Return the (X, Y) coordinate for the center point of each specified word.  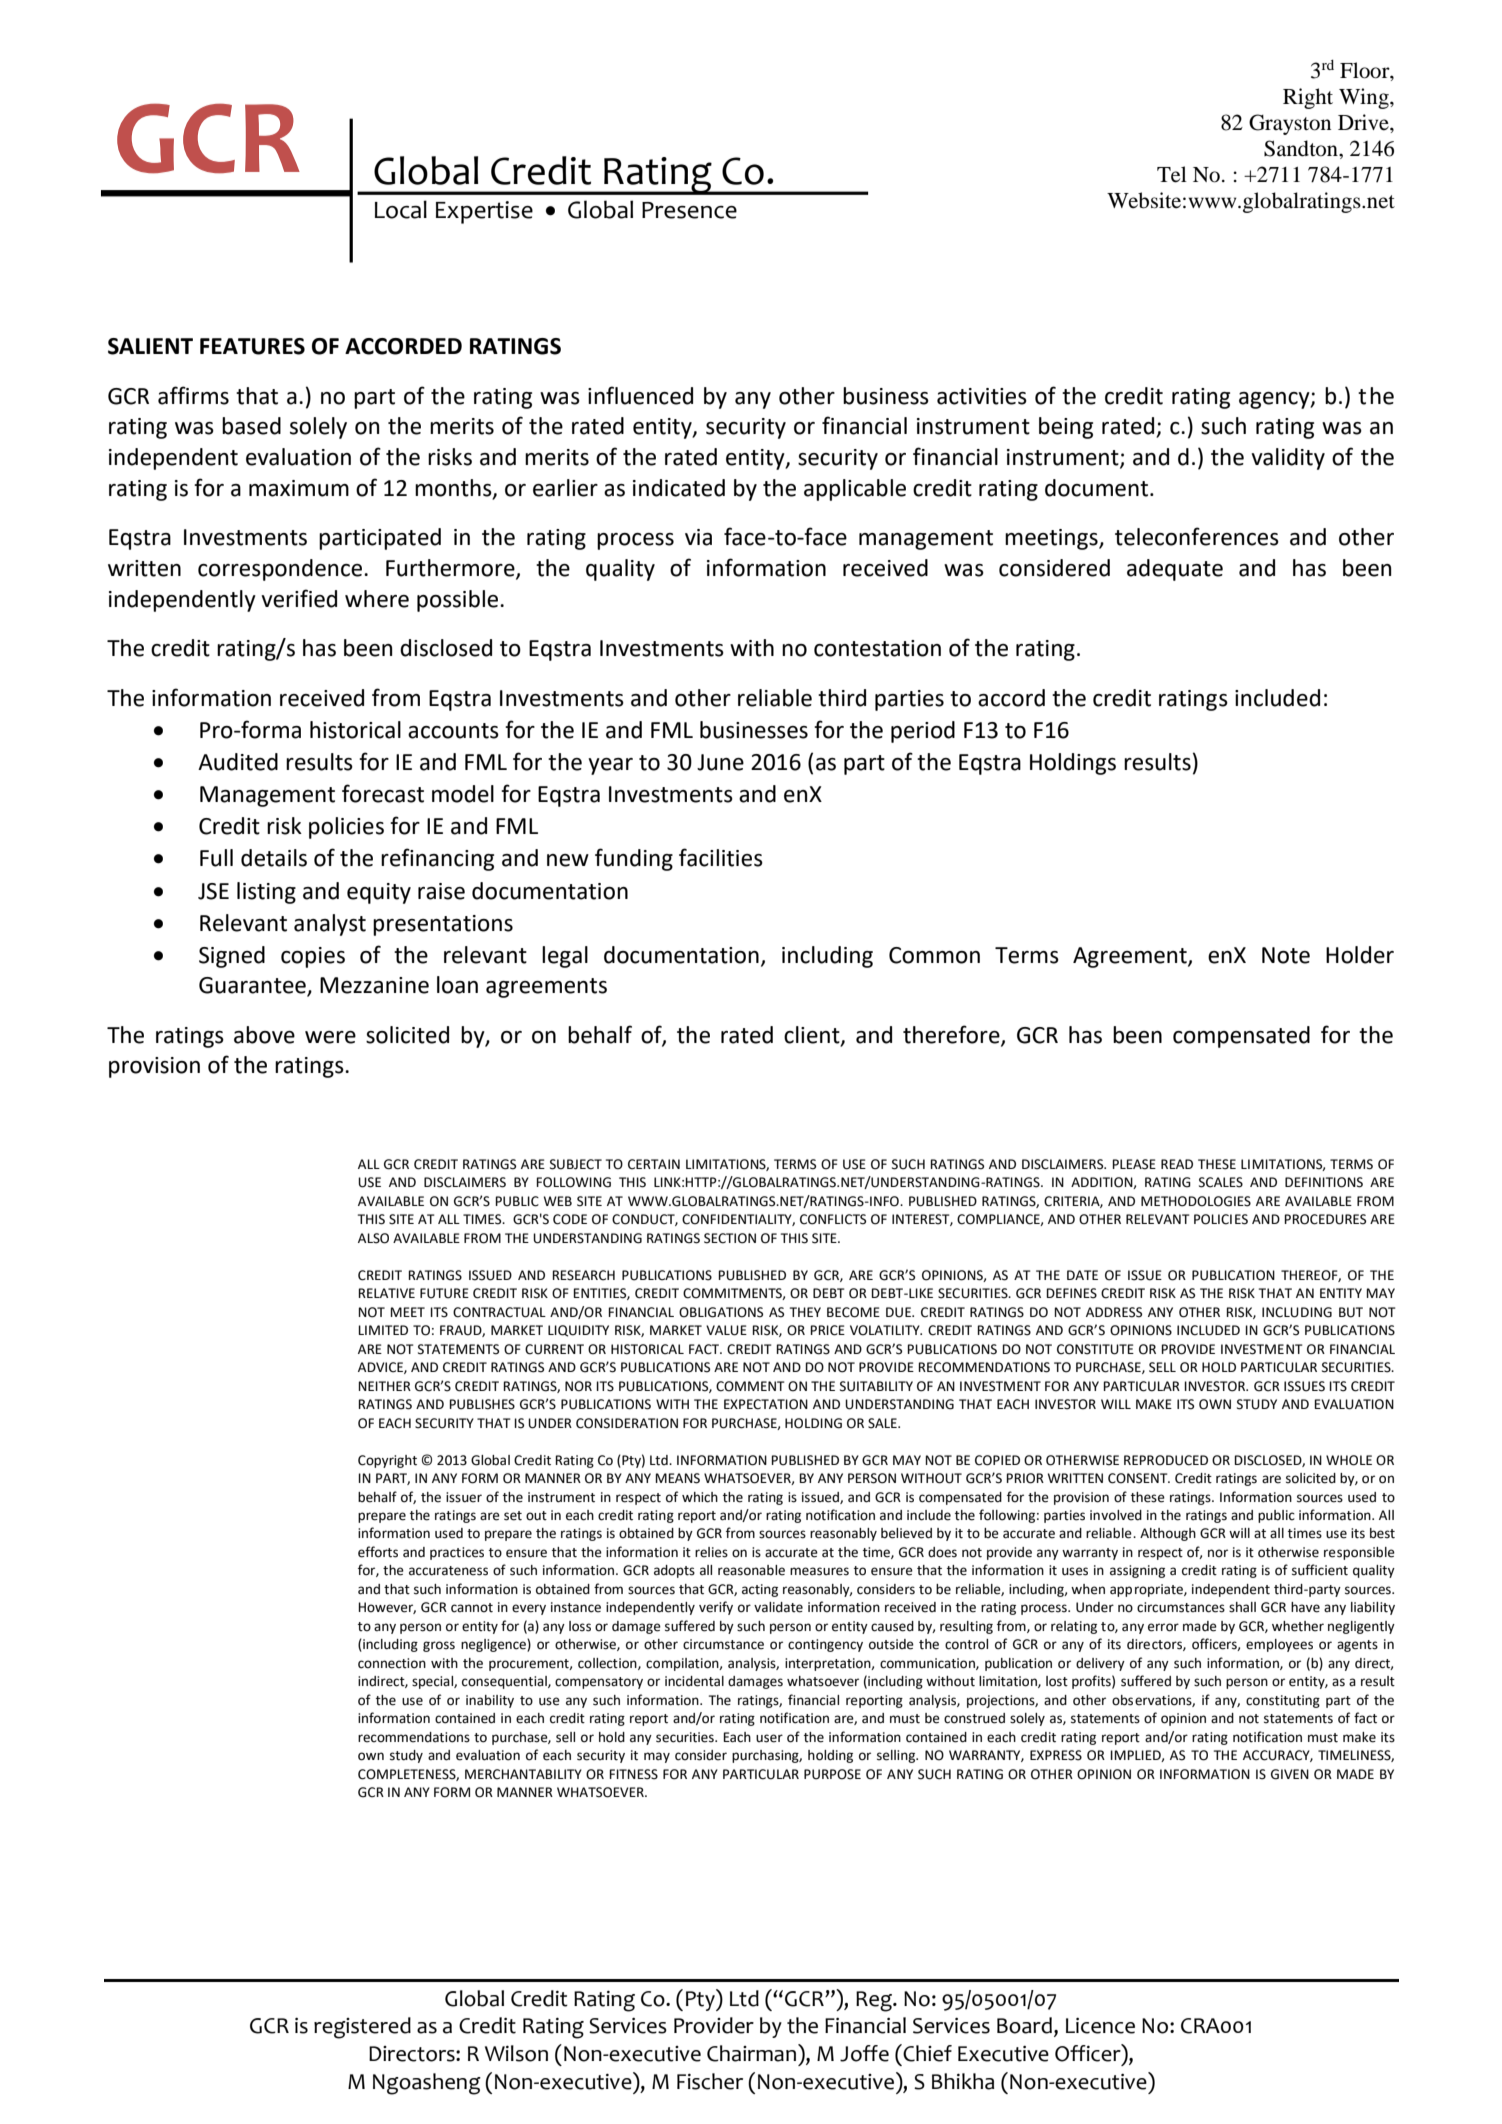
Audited (238, 762)
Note (1286, 955)
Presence (689, 210)
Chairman (751, 2053)
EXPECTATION (766, 1404)
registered (362, 2028)
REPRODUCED (1166, 1460)
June (720, 762)
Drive (1364, 122)
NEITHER (384, 1386)
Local (401, 209)
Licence (1100, 2026)
